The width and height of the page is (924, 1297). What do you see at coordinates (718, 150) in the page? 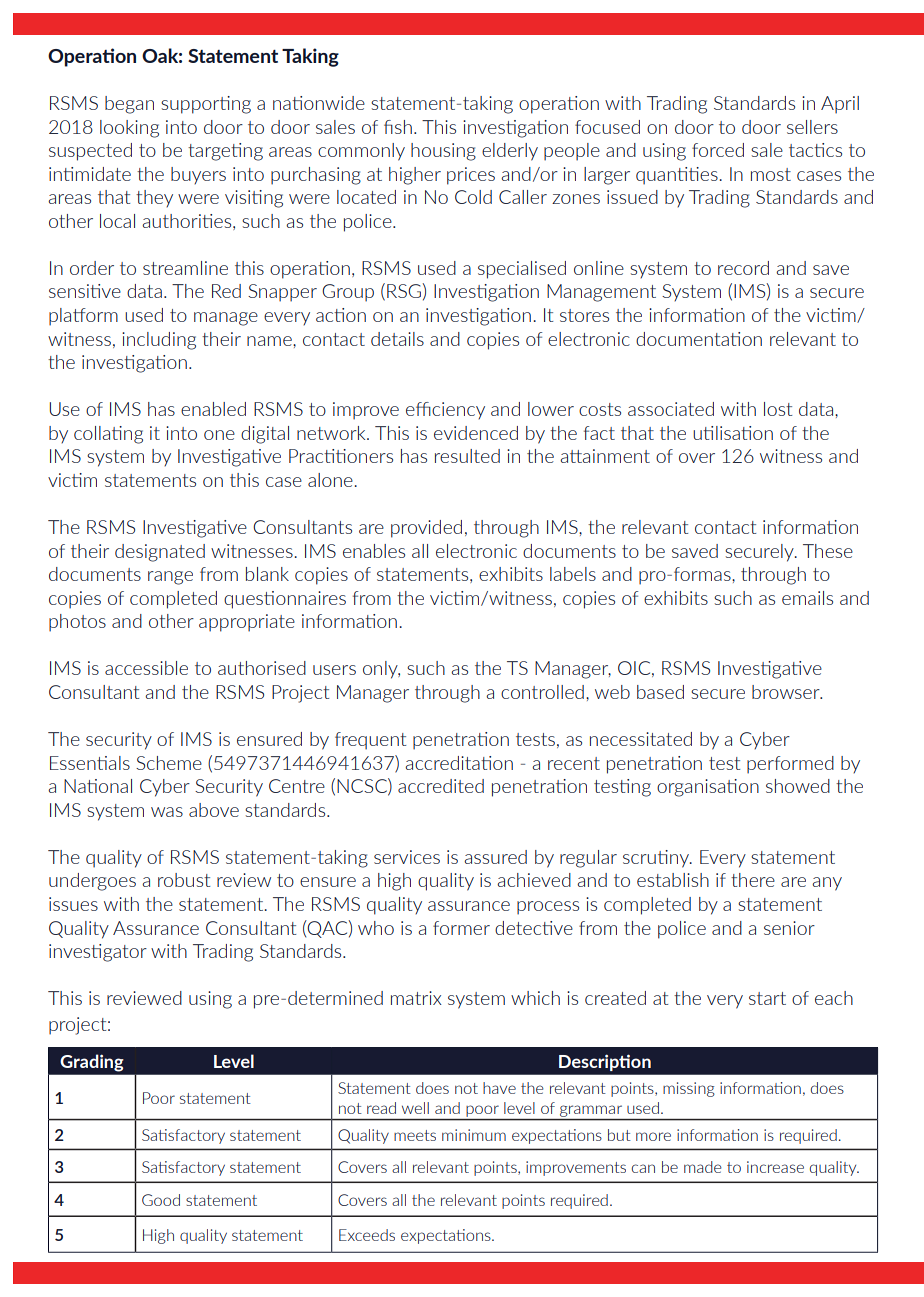
I see `forced` at bounding box center [718, 150].
